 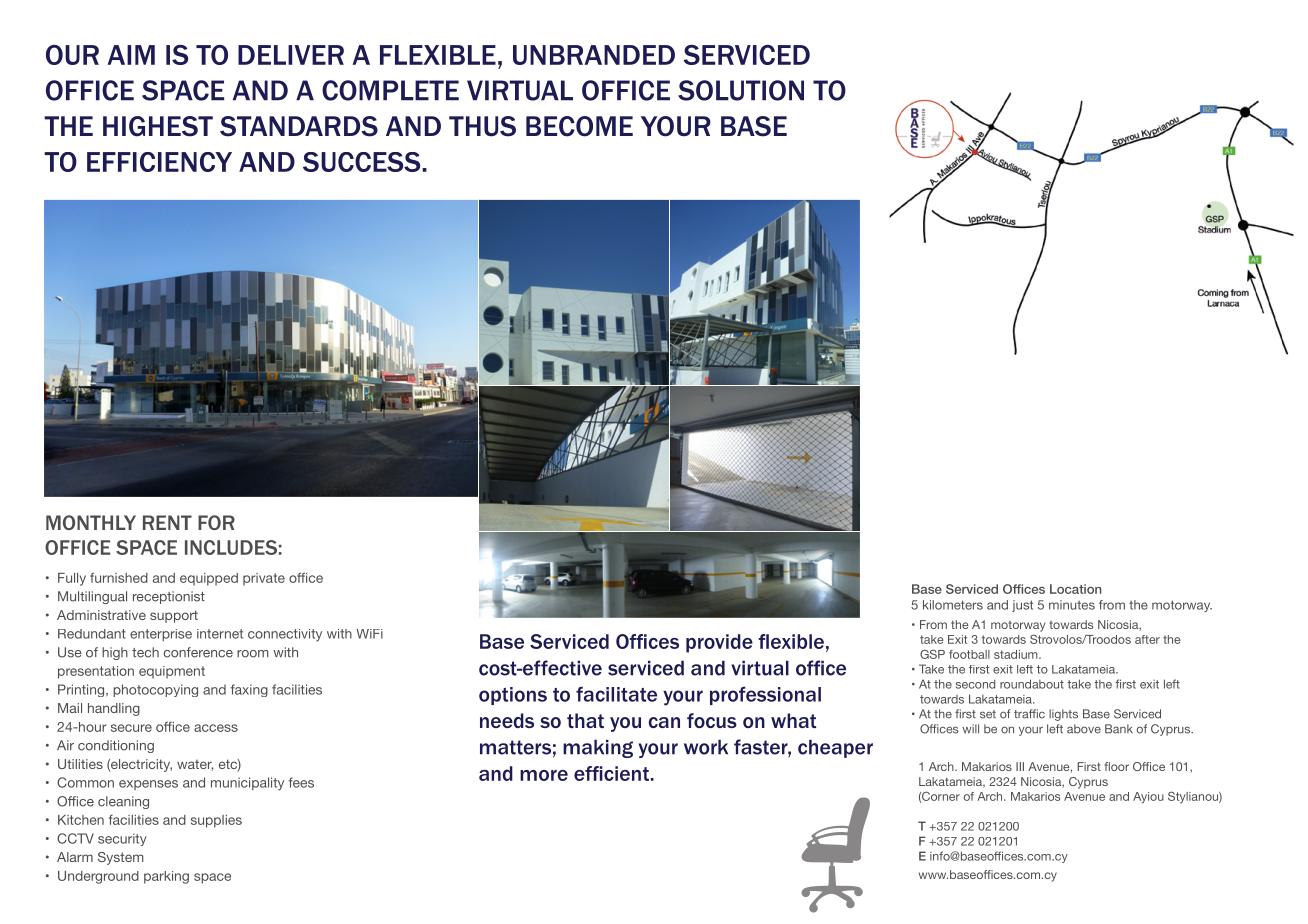 I want to click on efficient, so click(x=611, y=773).
